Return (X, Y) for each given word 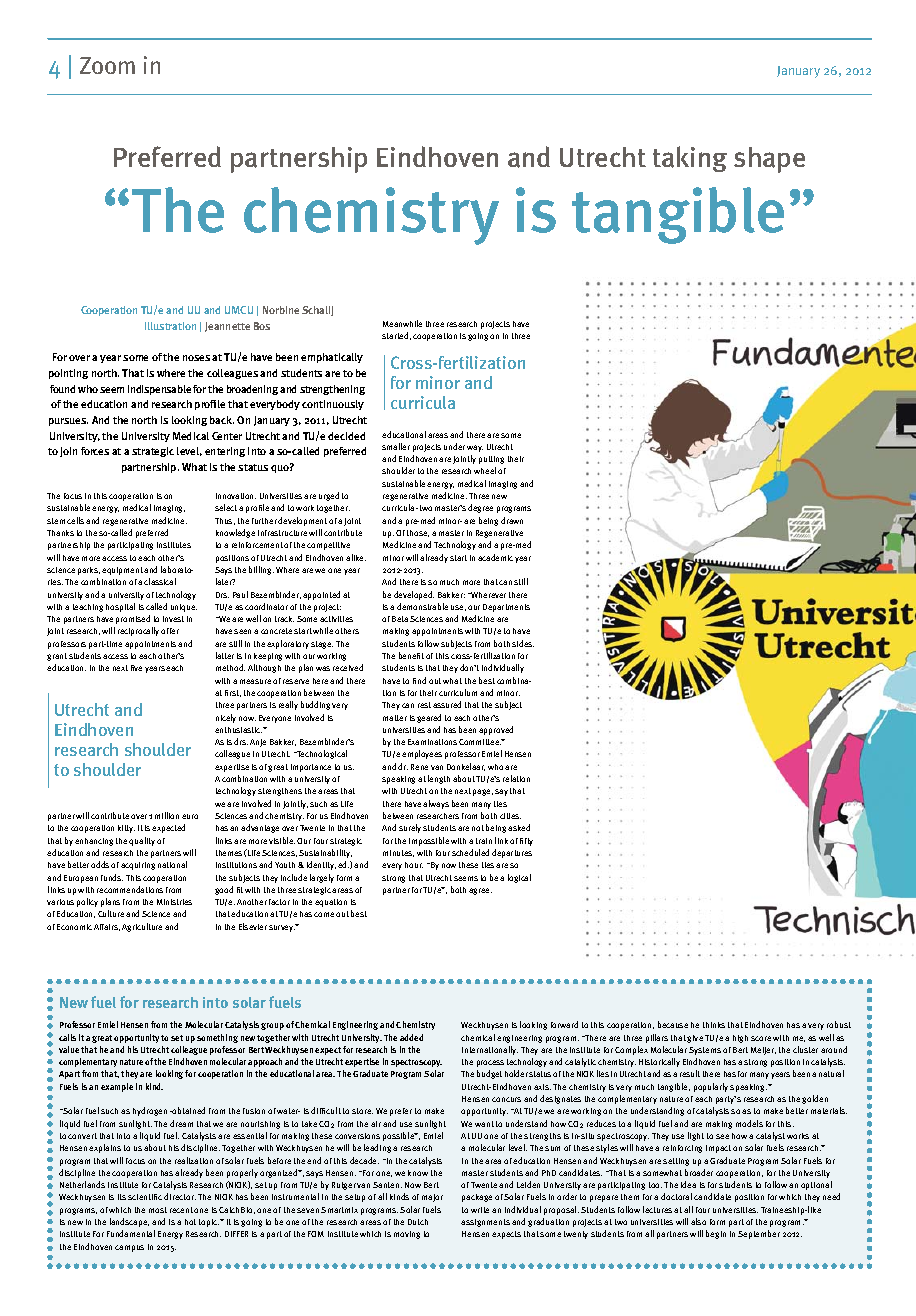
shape (769, 160)
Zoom (107, 65)
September (759, 1234)
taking (690, 159)
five (136, 668)
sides (523, 643)
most (158, 1210)
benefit (411, 655)
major (432, 1198)
